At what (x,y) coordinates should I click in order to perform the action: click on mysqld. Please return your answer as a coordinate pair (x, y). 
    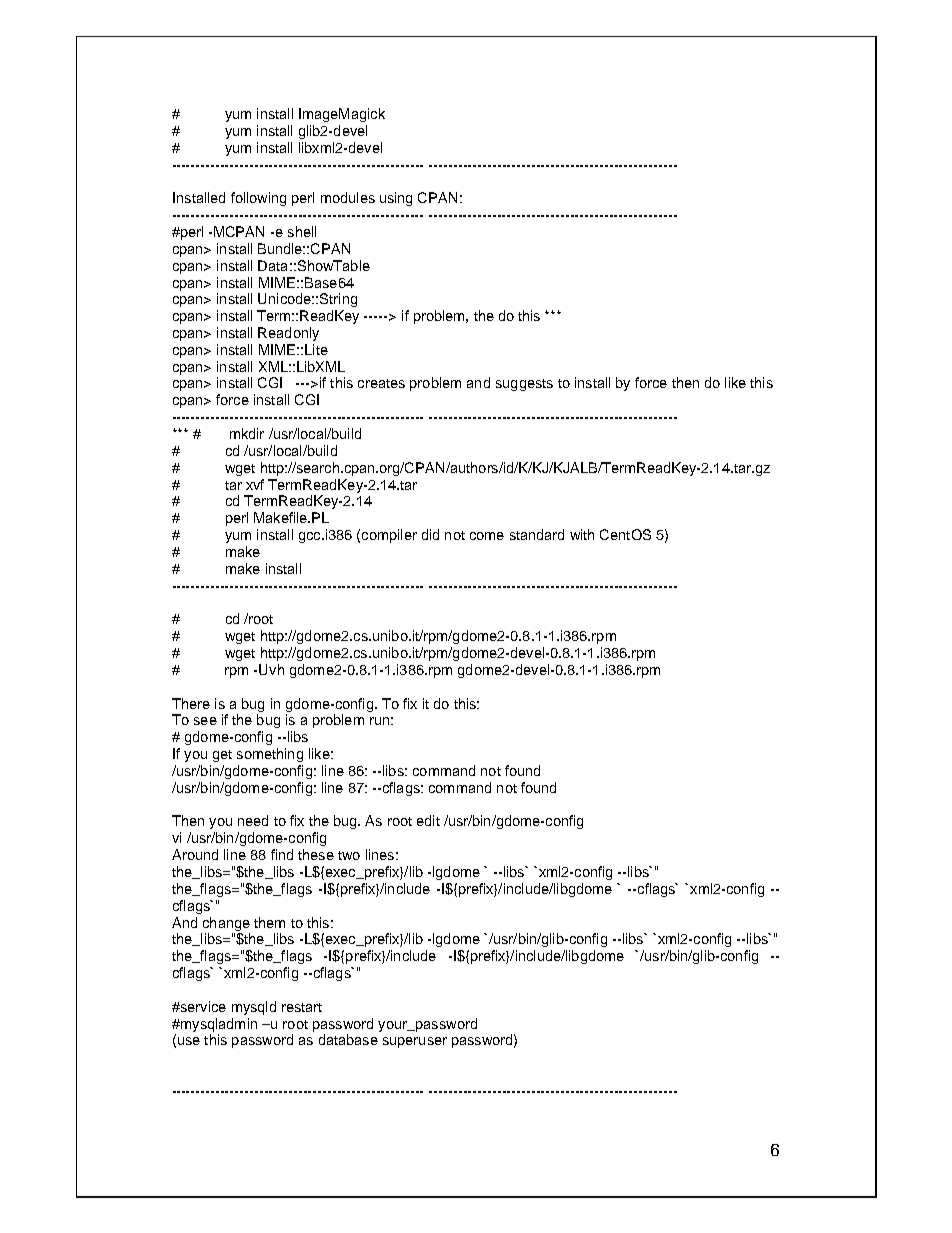
    Looking at the image, I should click on (254, 1008).
